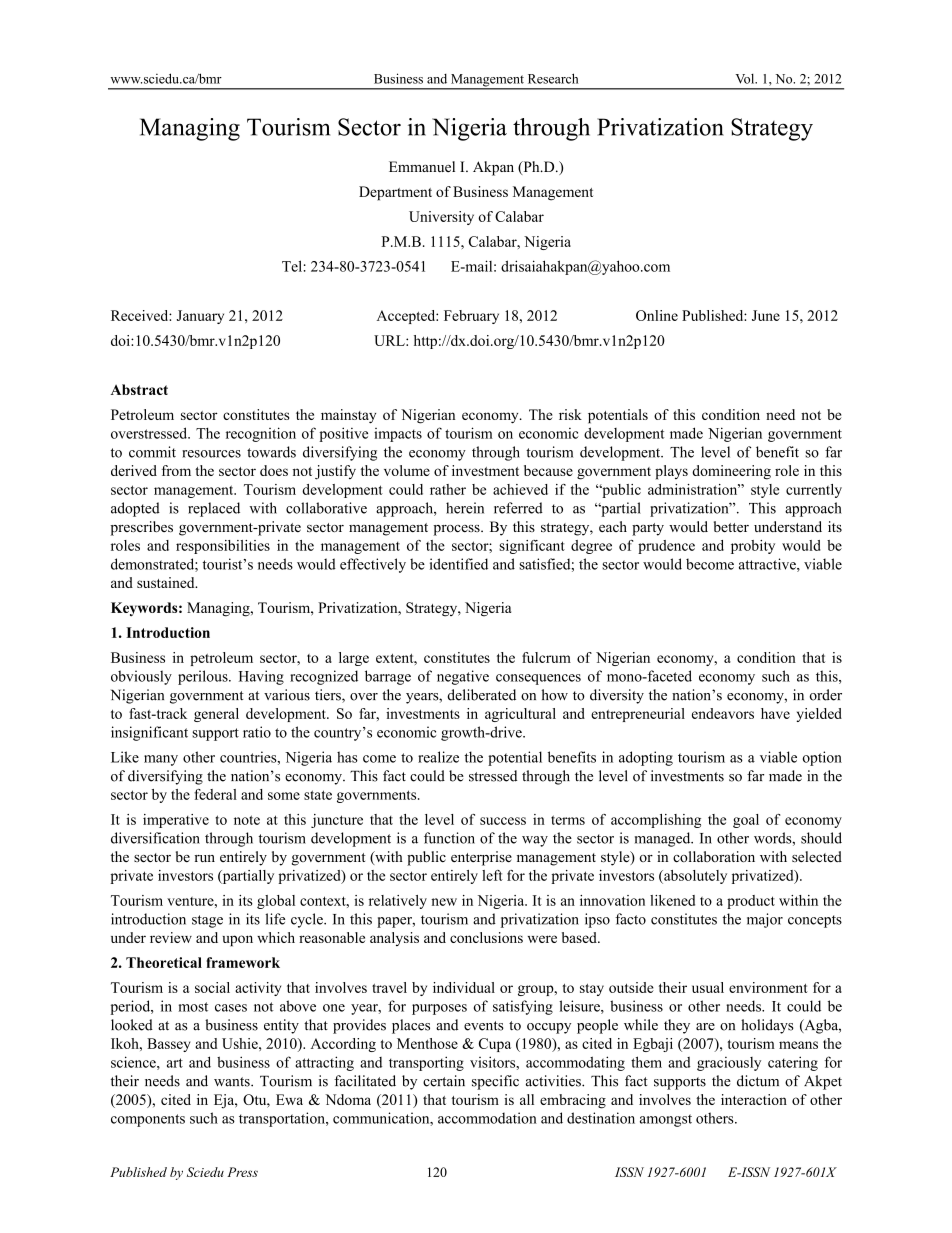 The image size is (952, 1233). I want to click on June, so click(766, 315).
